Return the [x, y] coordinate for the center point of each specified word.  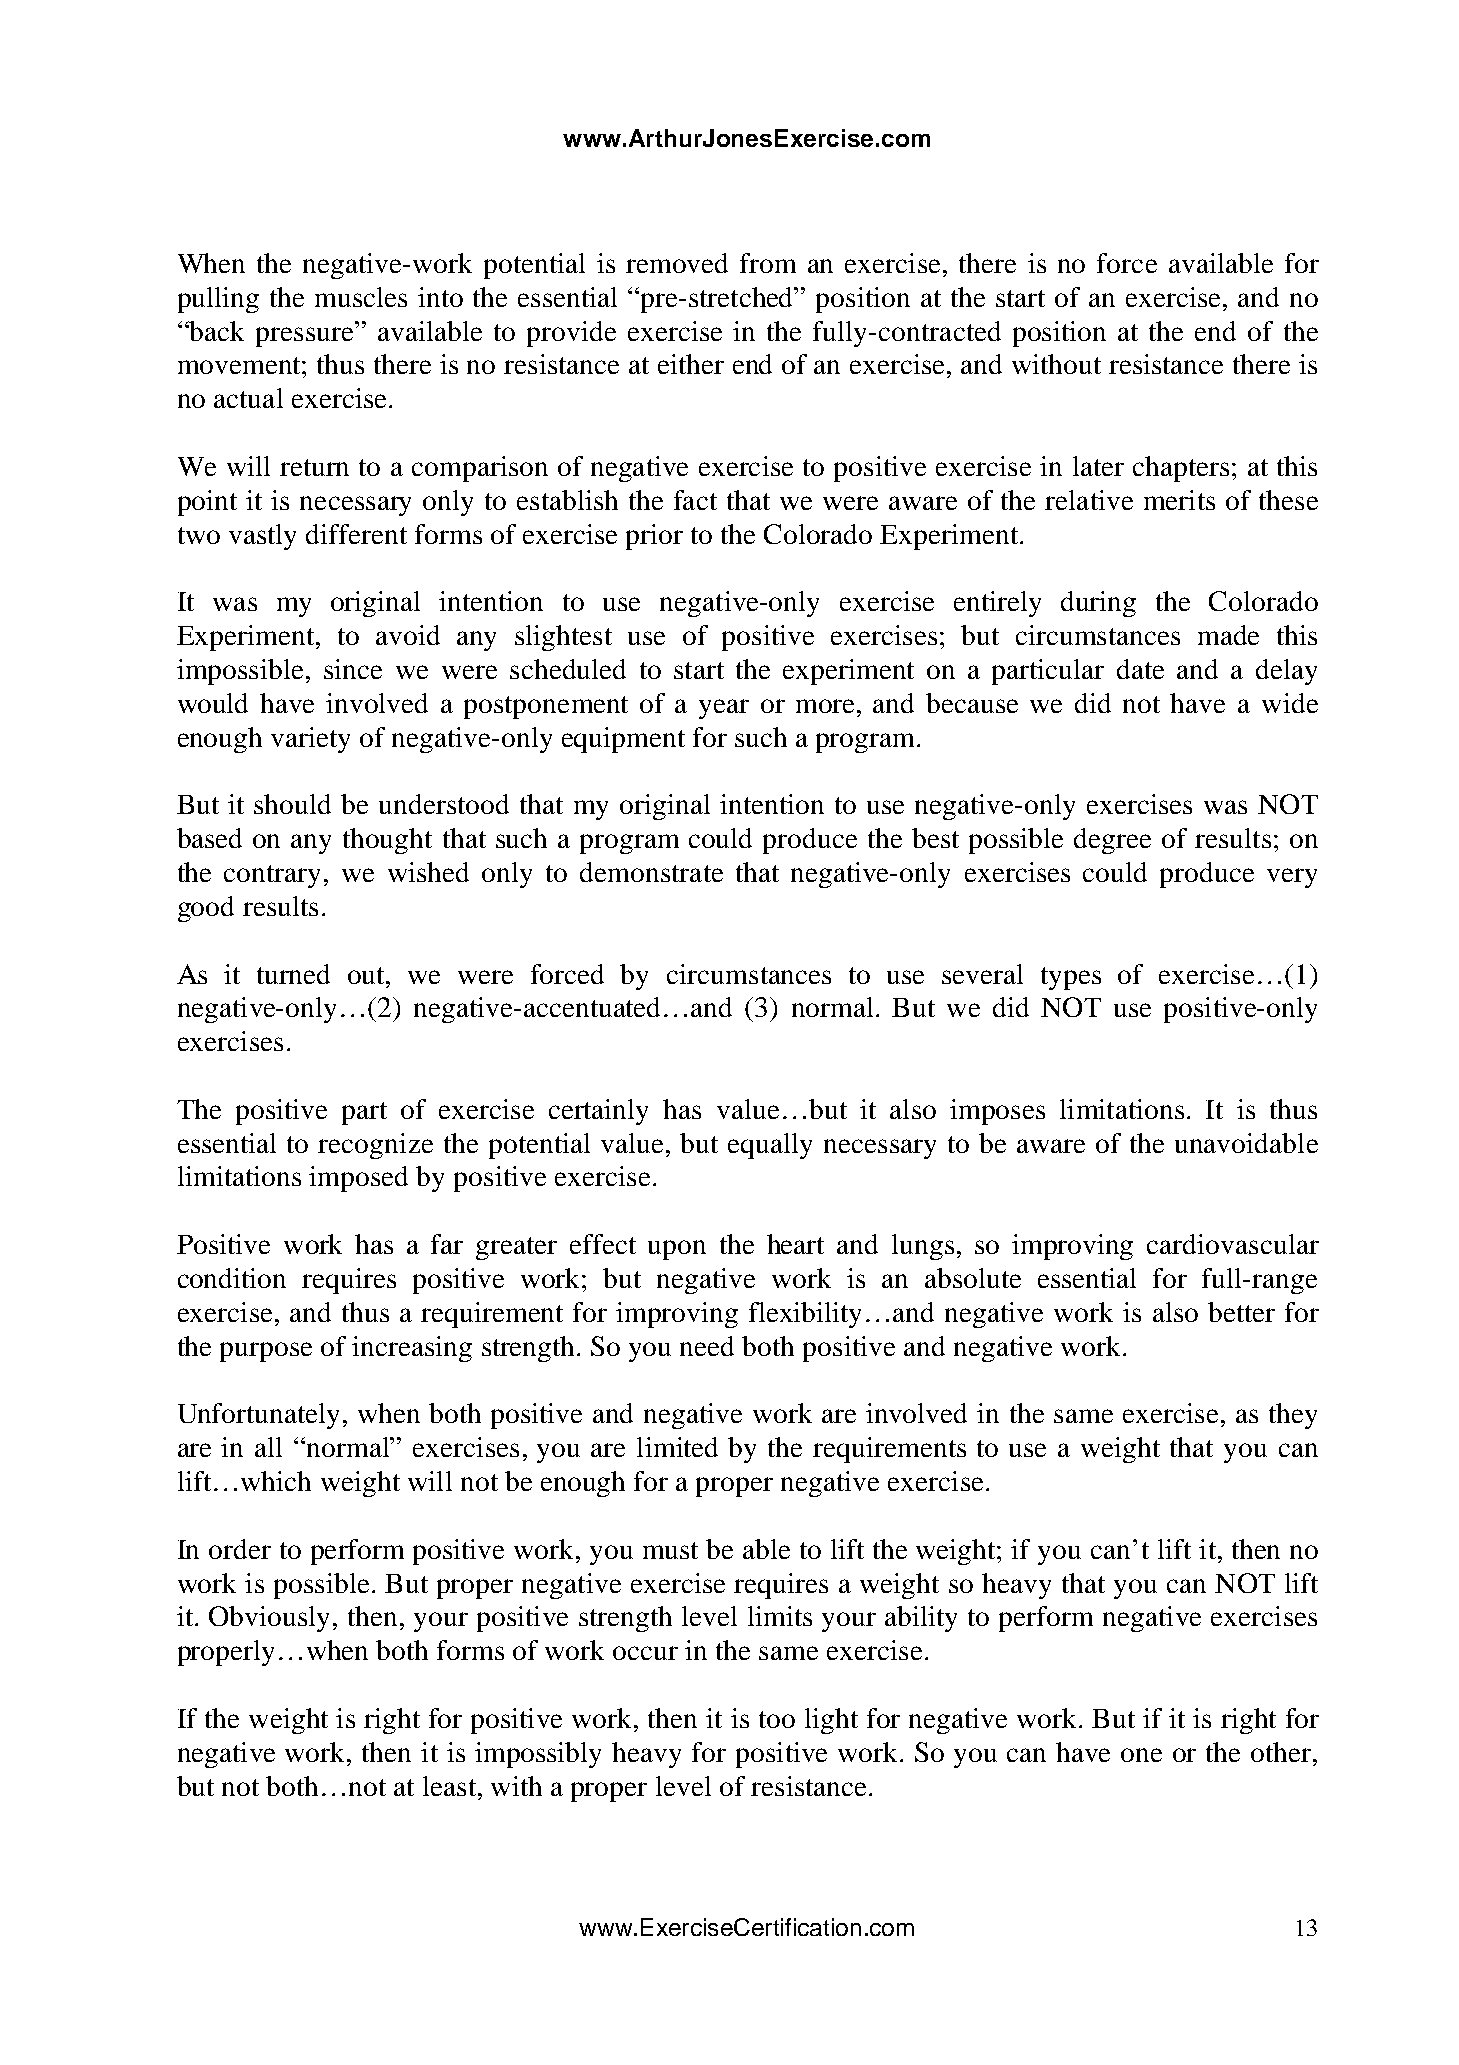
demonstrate [651, 872]
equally [770, 1146]
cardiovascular [1233, 1244]
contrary [272, 876]
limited [677, 1447]
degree [1112, 841]
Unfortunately [258, 1416]
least [449, 1786]
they [1293, 1416]
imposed [358, 1179]
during [1098, 604]
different [356, 534]
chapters [1181, 469]
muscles [361, 297]
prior [654, 537]
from [768, 263]
